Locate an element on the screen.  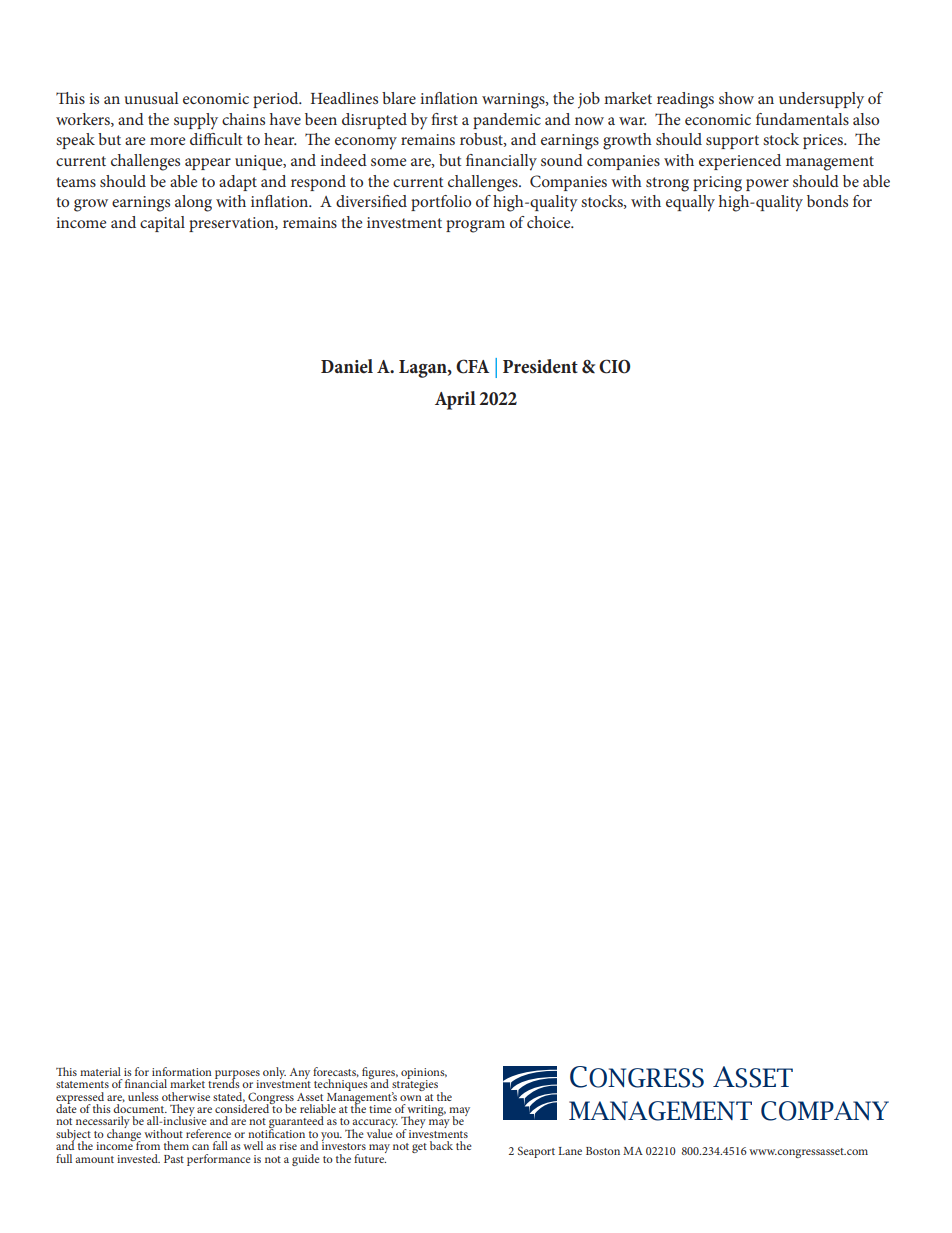
fundamentals is located at coordinates (802, 119).
